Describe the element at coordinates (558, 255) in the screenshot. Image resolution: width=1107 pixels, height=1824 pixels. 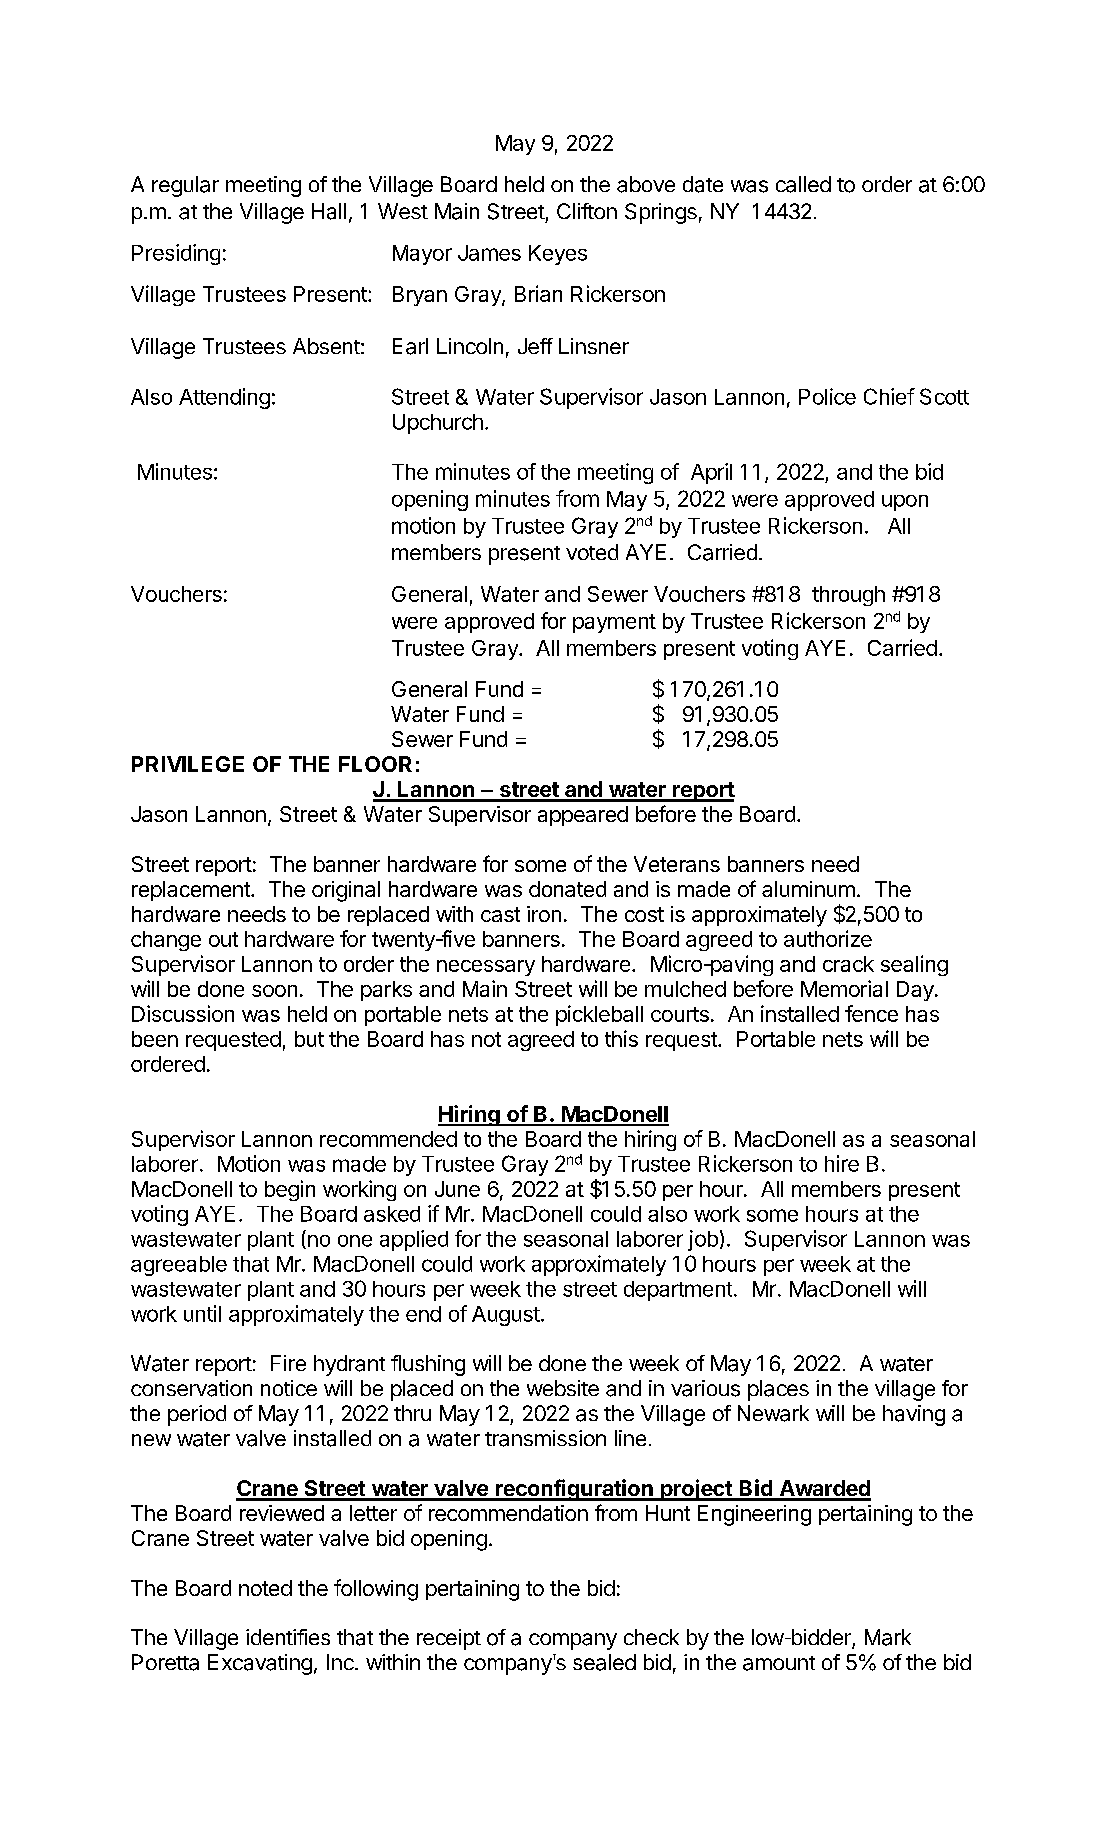
I see `Keyes` at that location.
